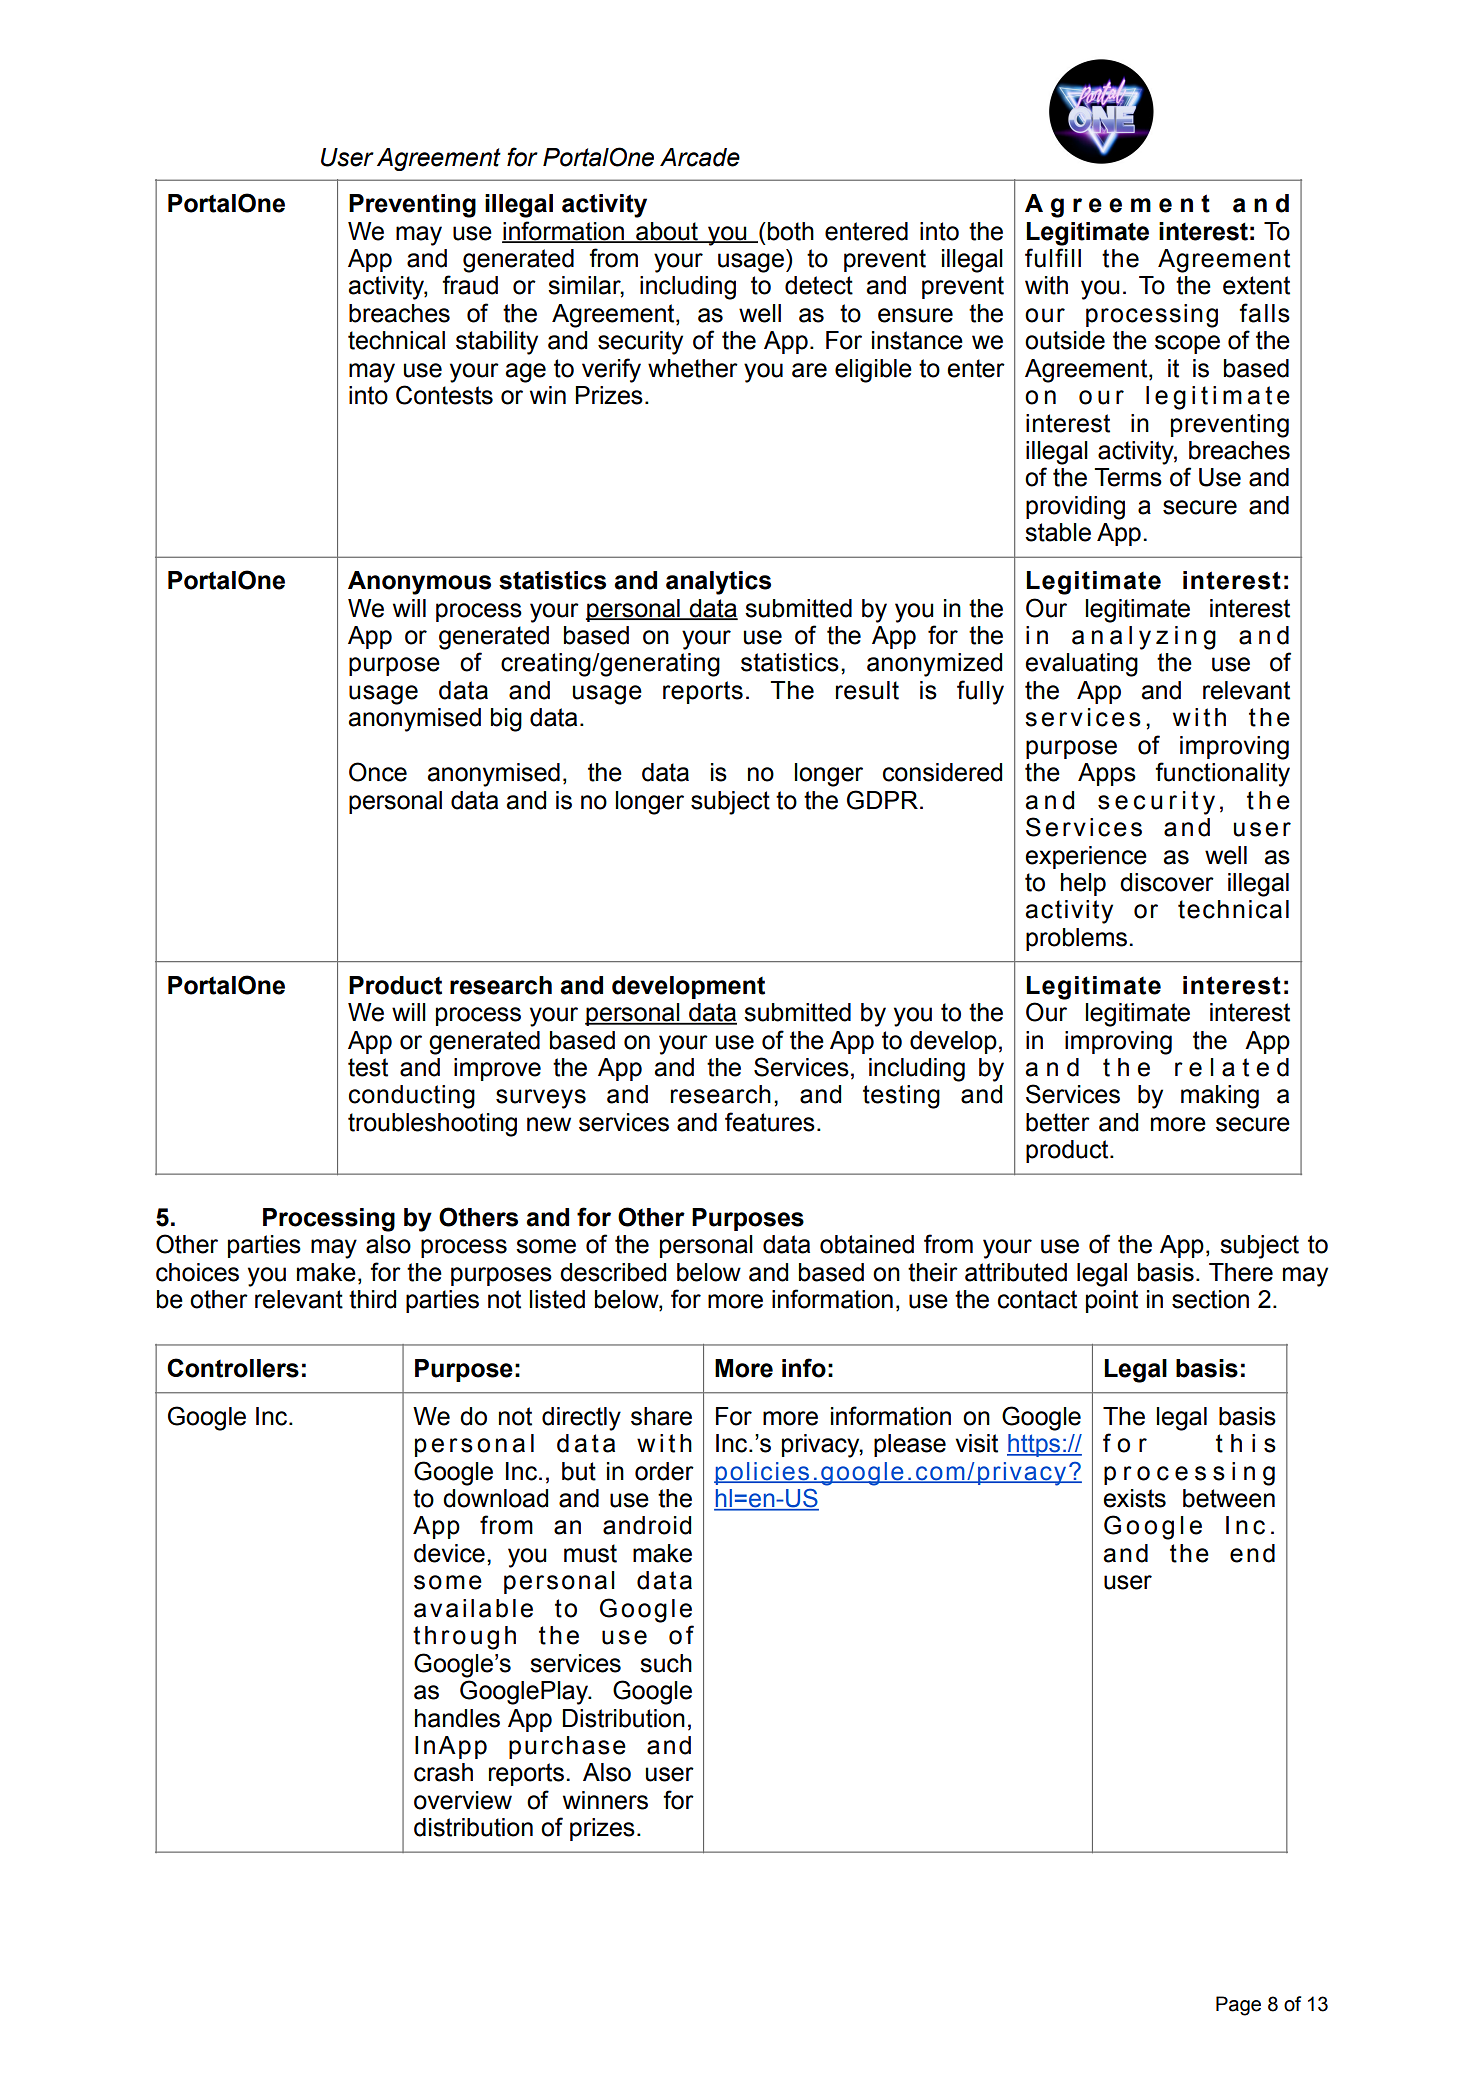 The height and width of the page is (2100, 1484). What do you see at coordinates (1053, 258) in the page?
I see `fulfill` at bounding box center [1053, 258].
